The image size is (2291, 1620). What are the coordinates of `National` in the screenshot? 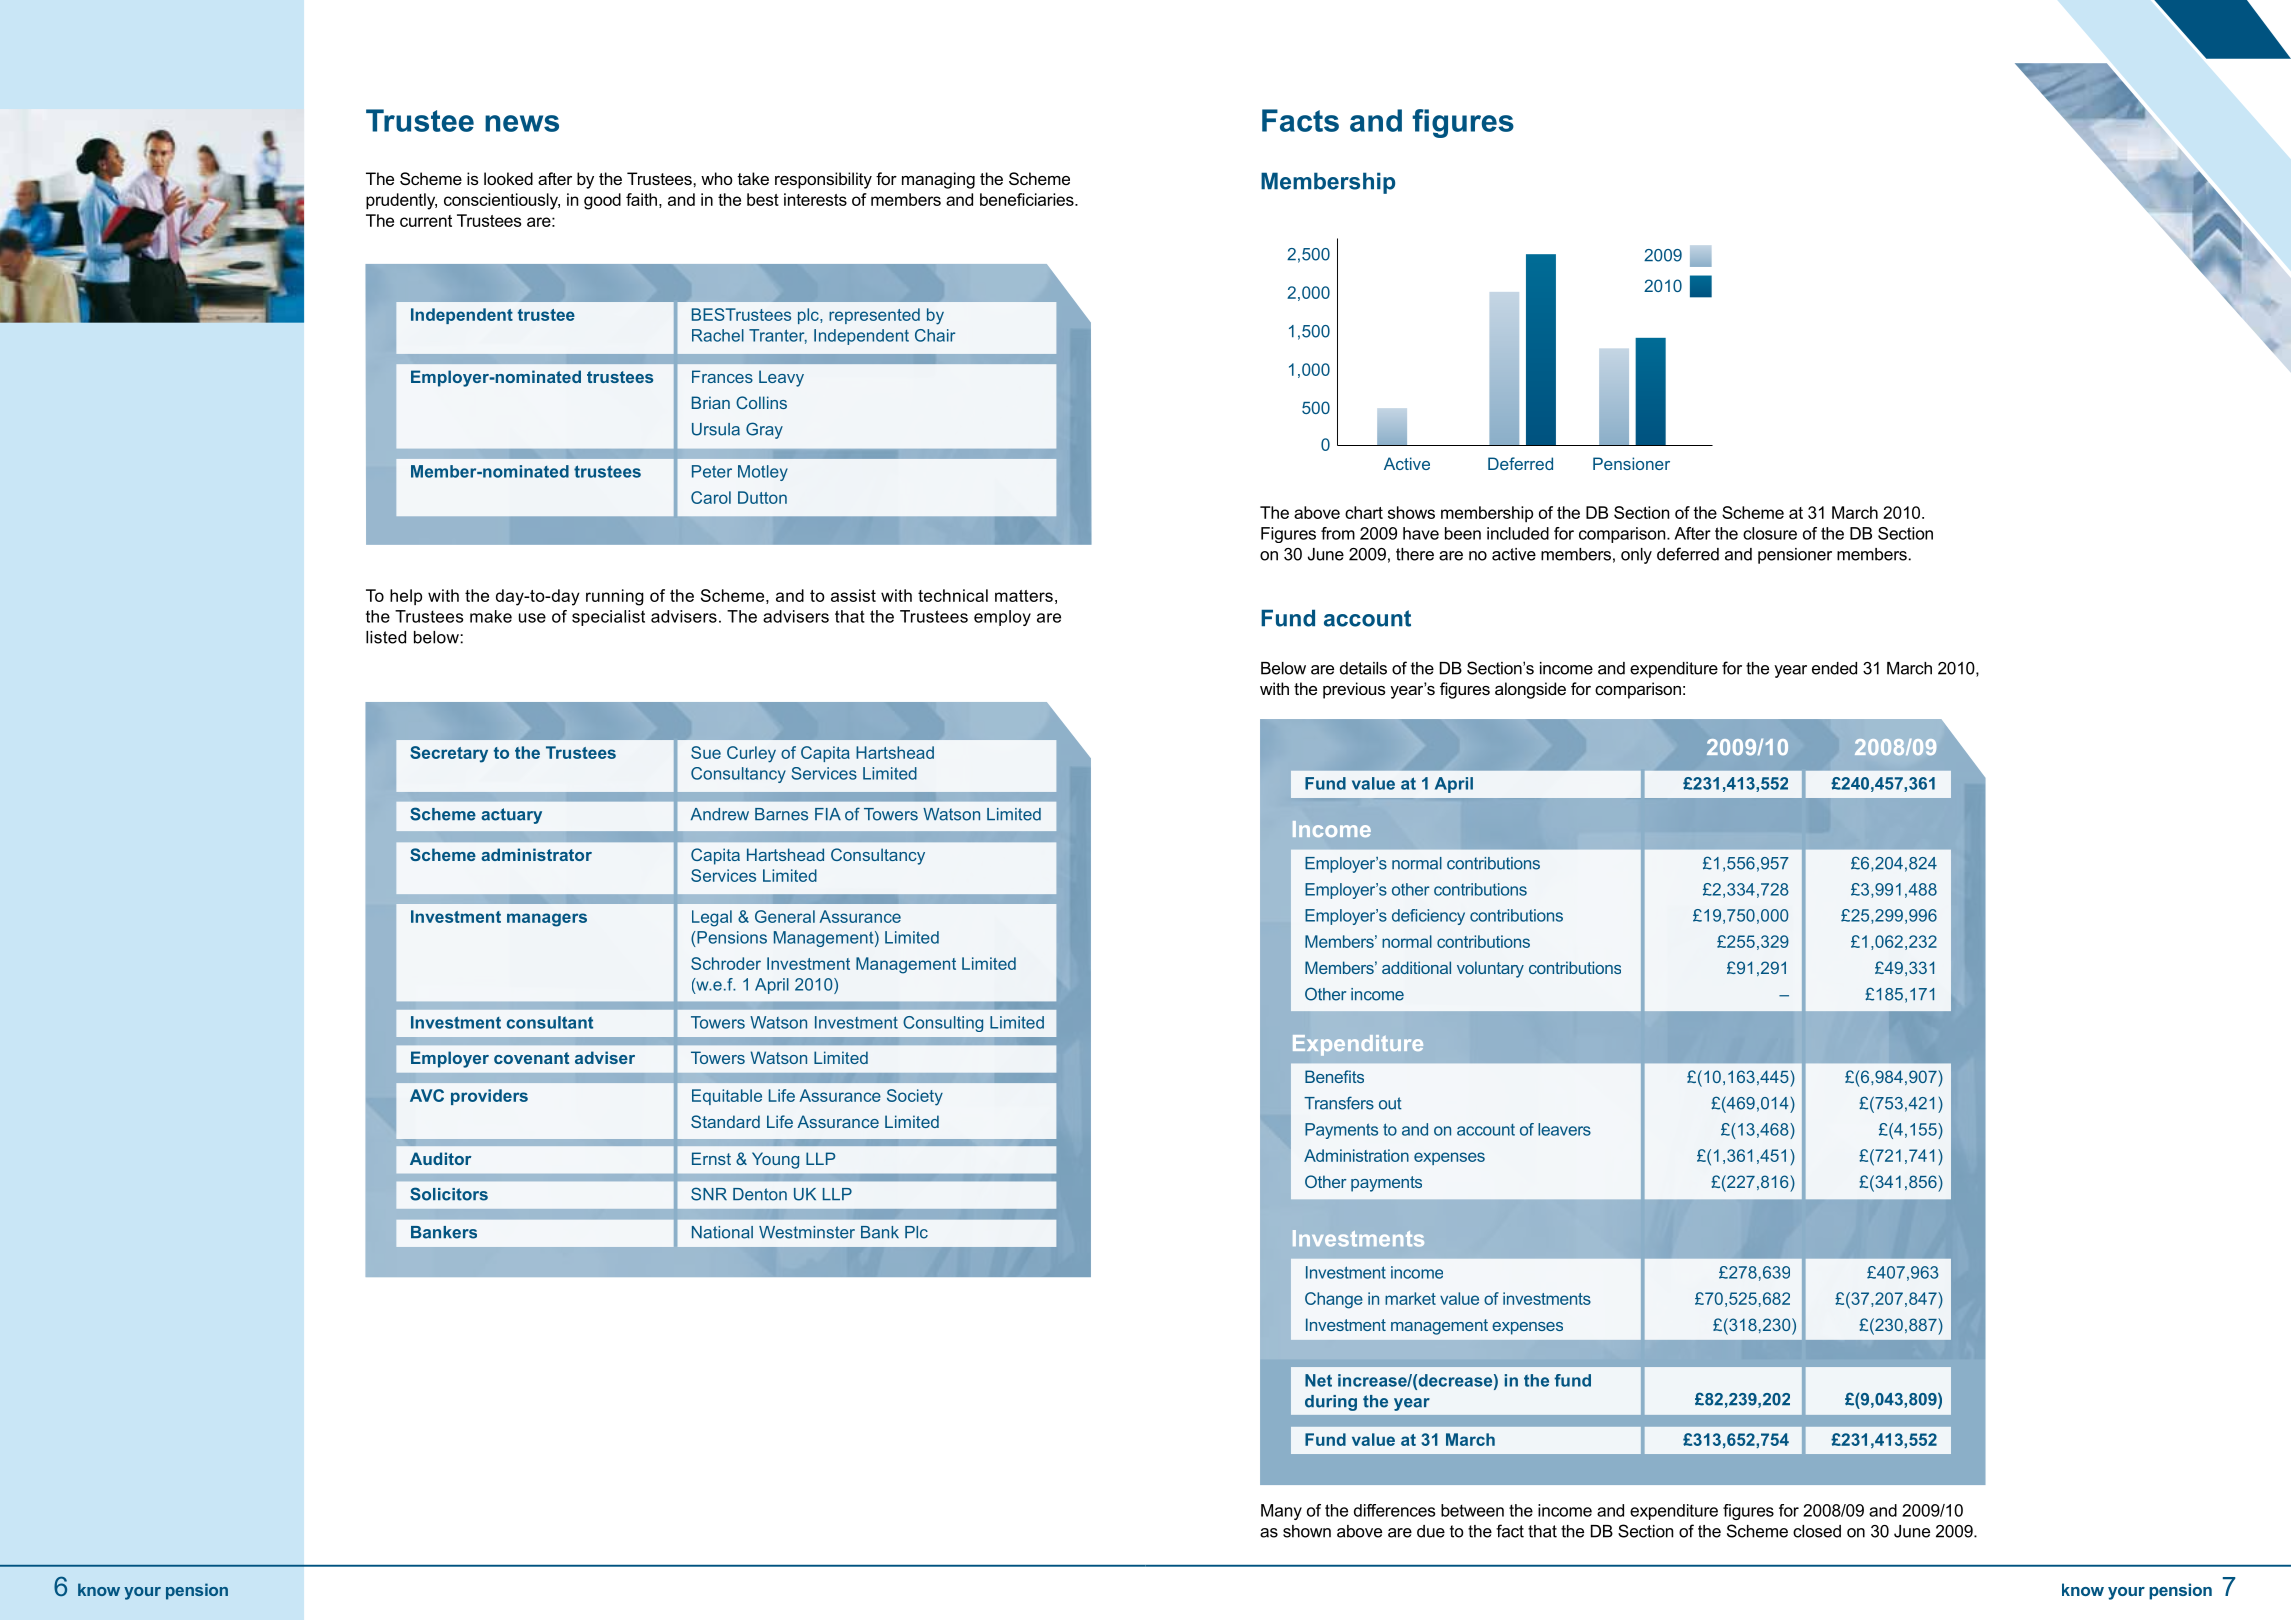 It's located at (722, 1232).
